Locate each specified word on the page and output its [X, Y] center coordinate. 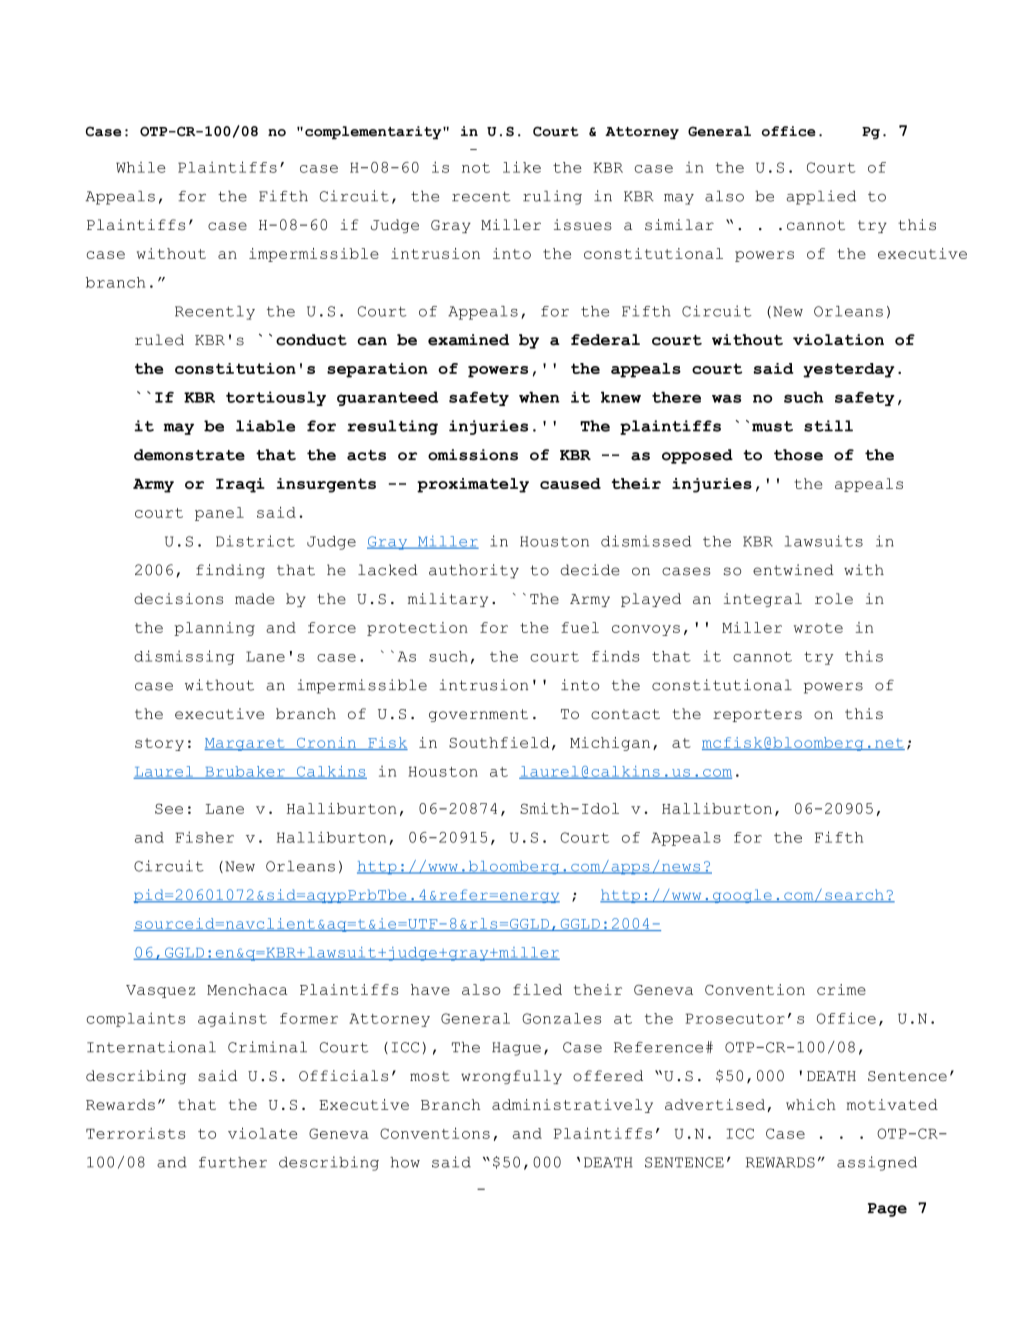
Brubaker [245, 772]
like [522, 167]
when [539, 397]
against [232, 1019]
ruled [159, 340]
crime [841, 989]
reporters [757, 715]
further [233, 1162]
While [141, 167]
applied [821, 197]
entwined [793, 570]
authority [474, 571]
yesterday [848, 370]
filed [537, 989]
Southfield [499, 742]
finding [230, 571]
